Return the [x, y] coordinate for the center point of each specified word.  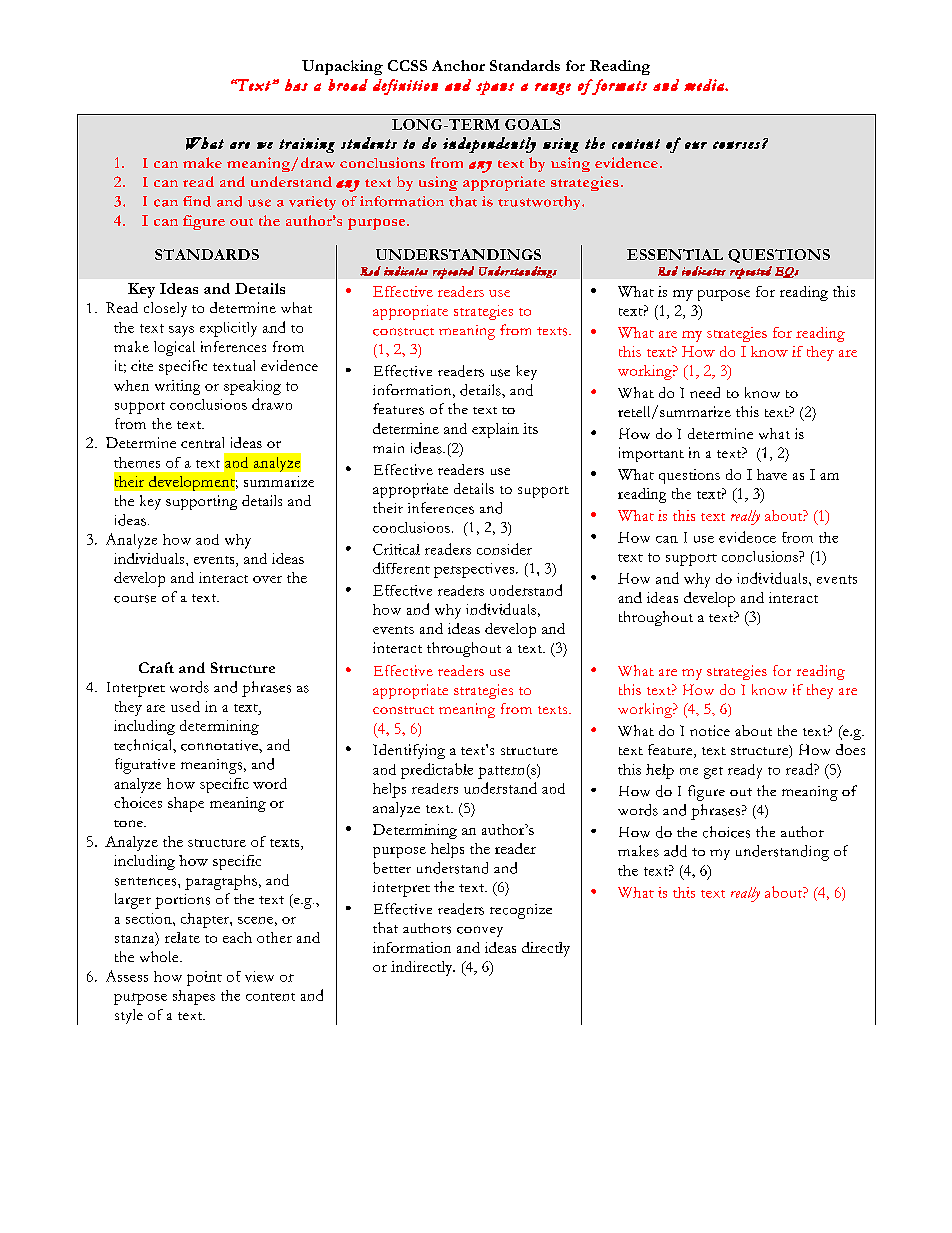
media [705, 85]
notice [710, 730]
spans [495, 88]
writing [177, 387]
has [296, 85]
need [705, 392]
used [185, 706]
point [204, 978]
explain [495, 430]
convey [480, 931]
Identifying [409, 751]
